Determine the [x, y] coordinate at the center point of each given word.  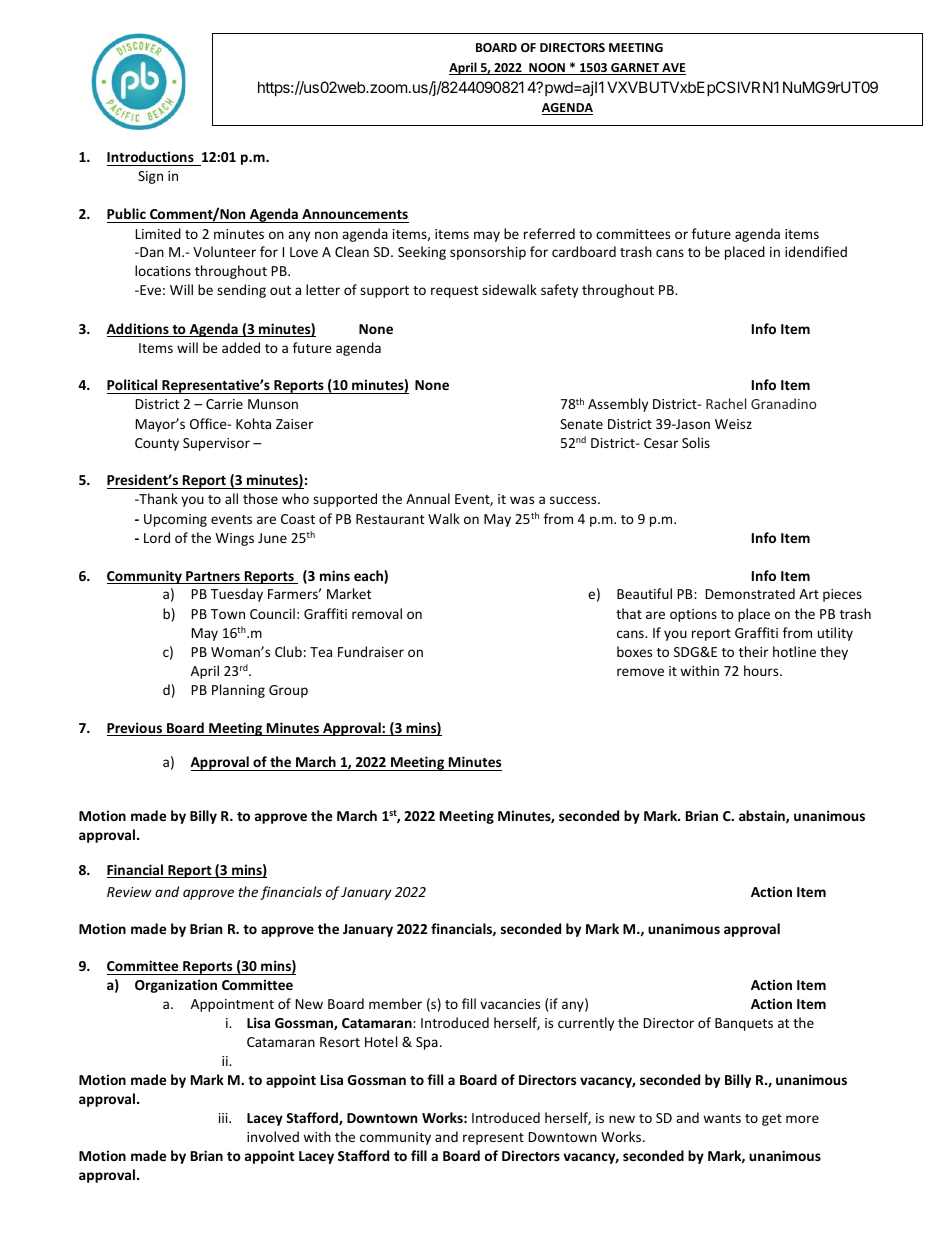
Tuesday [237, 595]
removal [377, 613]
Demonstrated [750, 593]
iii [224, 1118]
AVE [673, 69]
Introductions [150, 156]
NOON [547, 69]
